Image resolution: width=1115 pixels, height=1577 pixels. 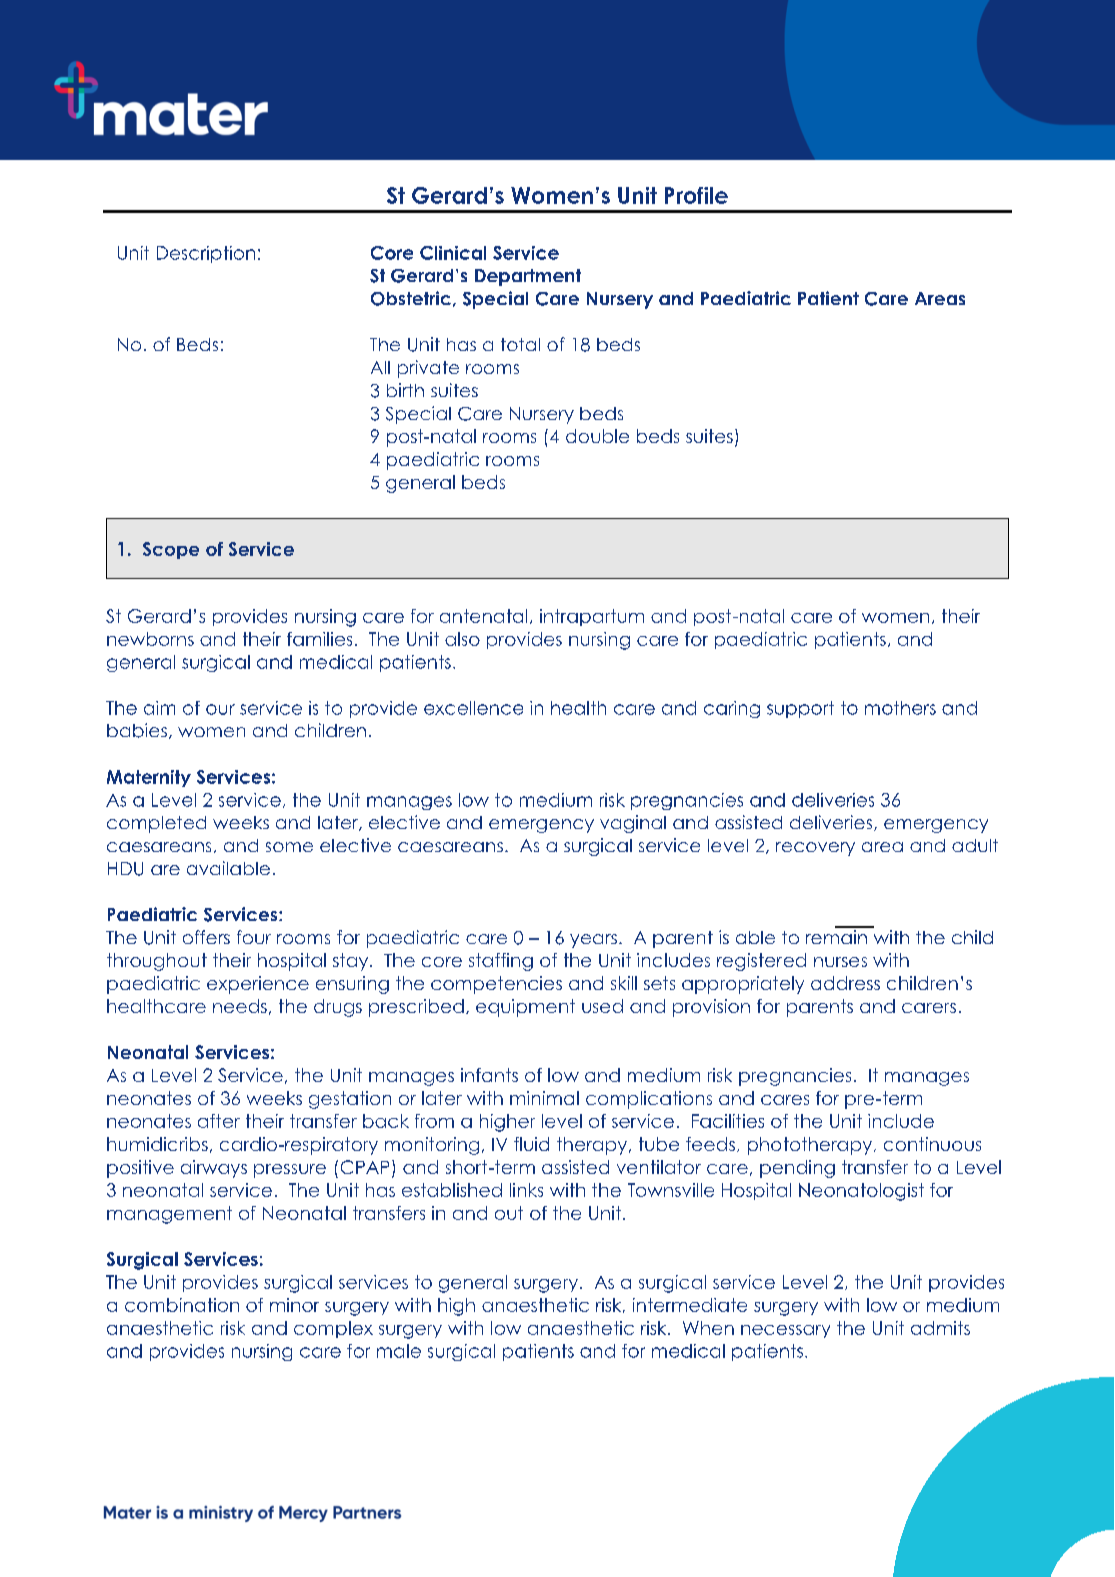 What do you see at coordinates (708, 1328) in the screenshot?
I see `When` at bounding box center [708, 1328].
